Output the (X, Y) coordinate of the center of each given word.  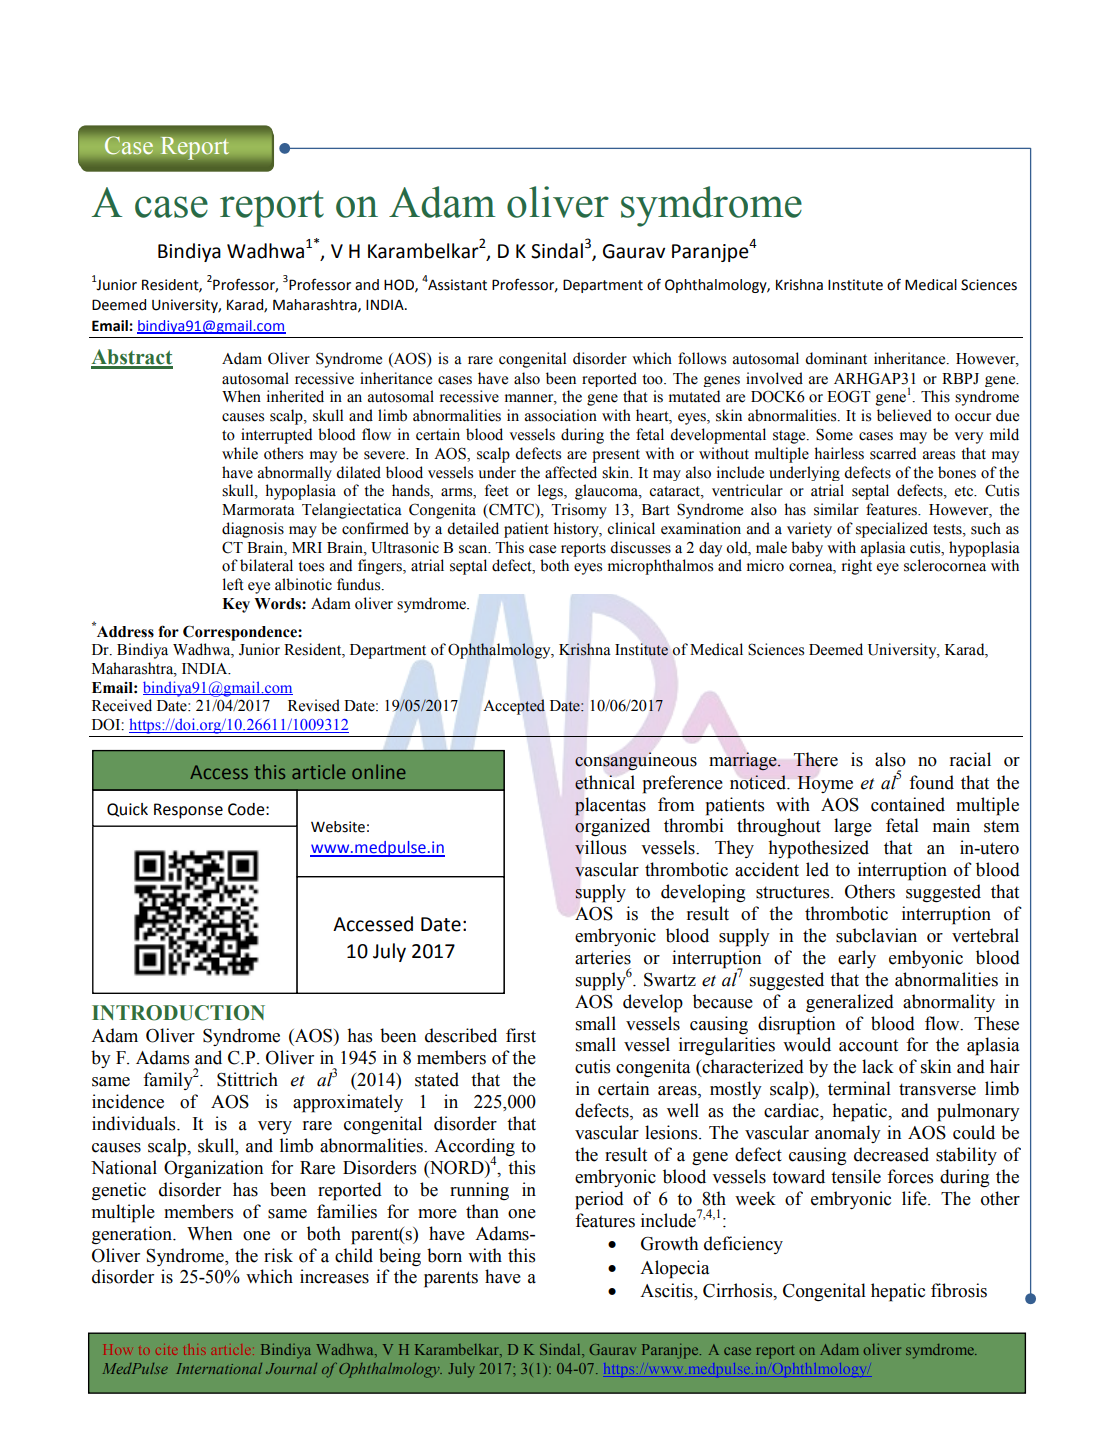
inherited (295, 396)
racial (970, 759)
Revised (314, 705)
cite (166, 1351)
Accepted (514, 707)
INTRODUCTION (178, 1013)
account (868, 1045)
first (521, 1035)
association (561, 415)
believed (904, 415)
